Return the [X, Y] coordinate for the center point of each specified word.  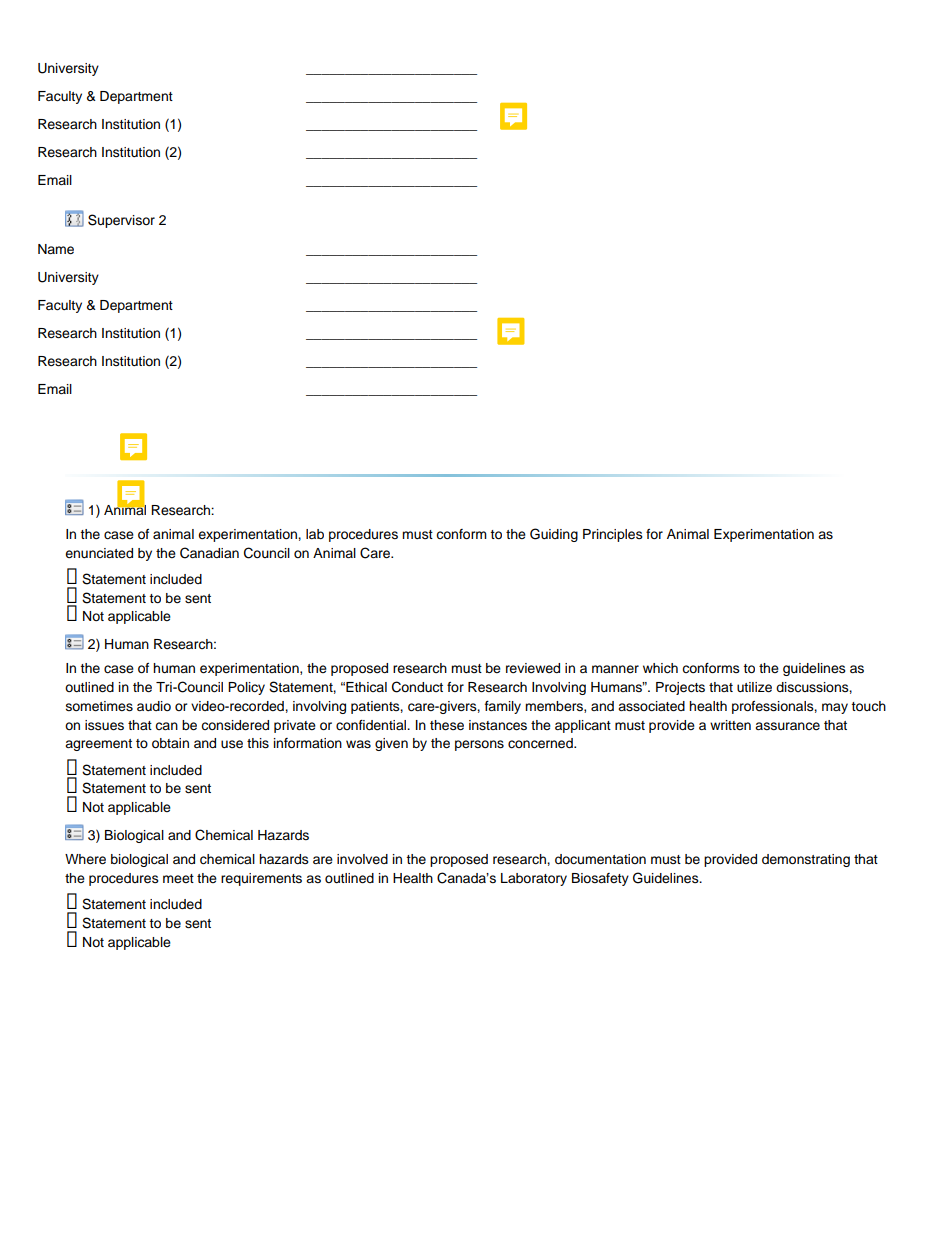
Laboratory [534, 879]
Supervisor [121, 221]
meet [178, 878]
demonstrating [806, 860]
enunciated [99, 553]
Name [56, 249]
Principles [613, 535]
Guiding [554, 535]
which [660, 668]
